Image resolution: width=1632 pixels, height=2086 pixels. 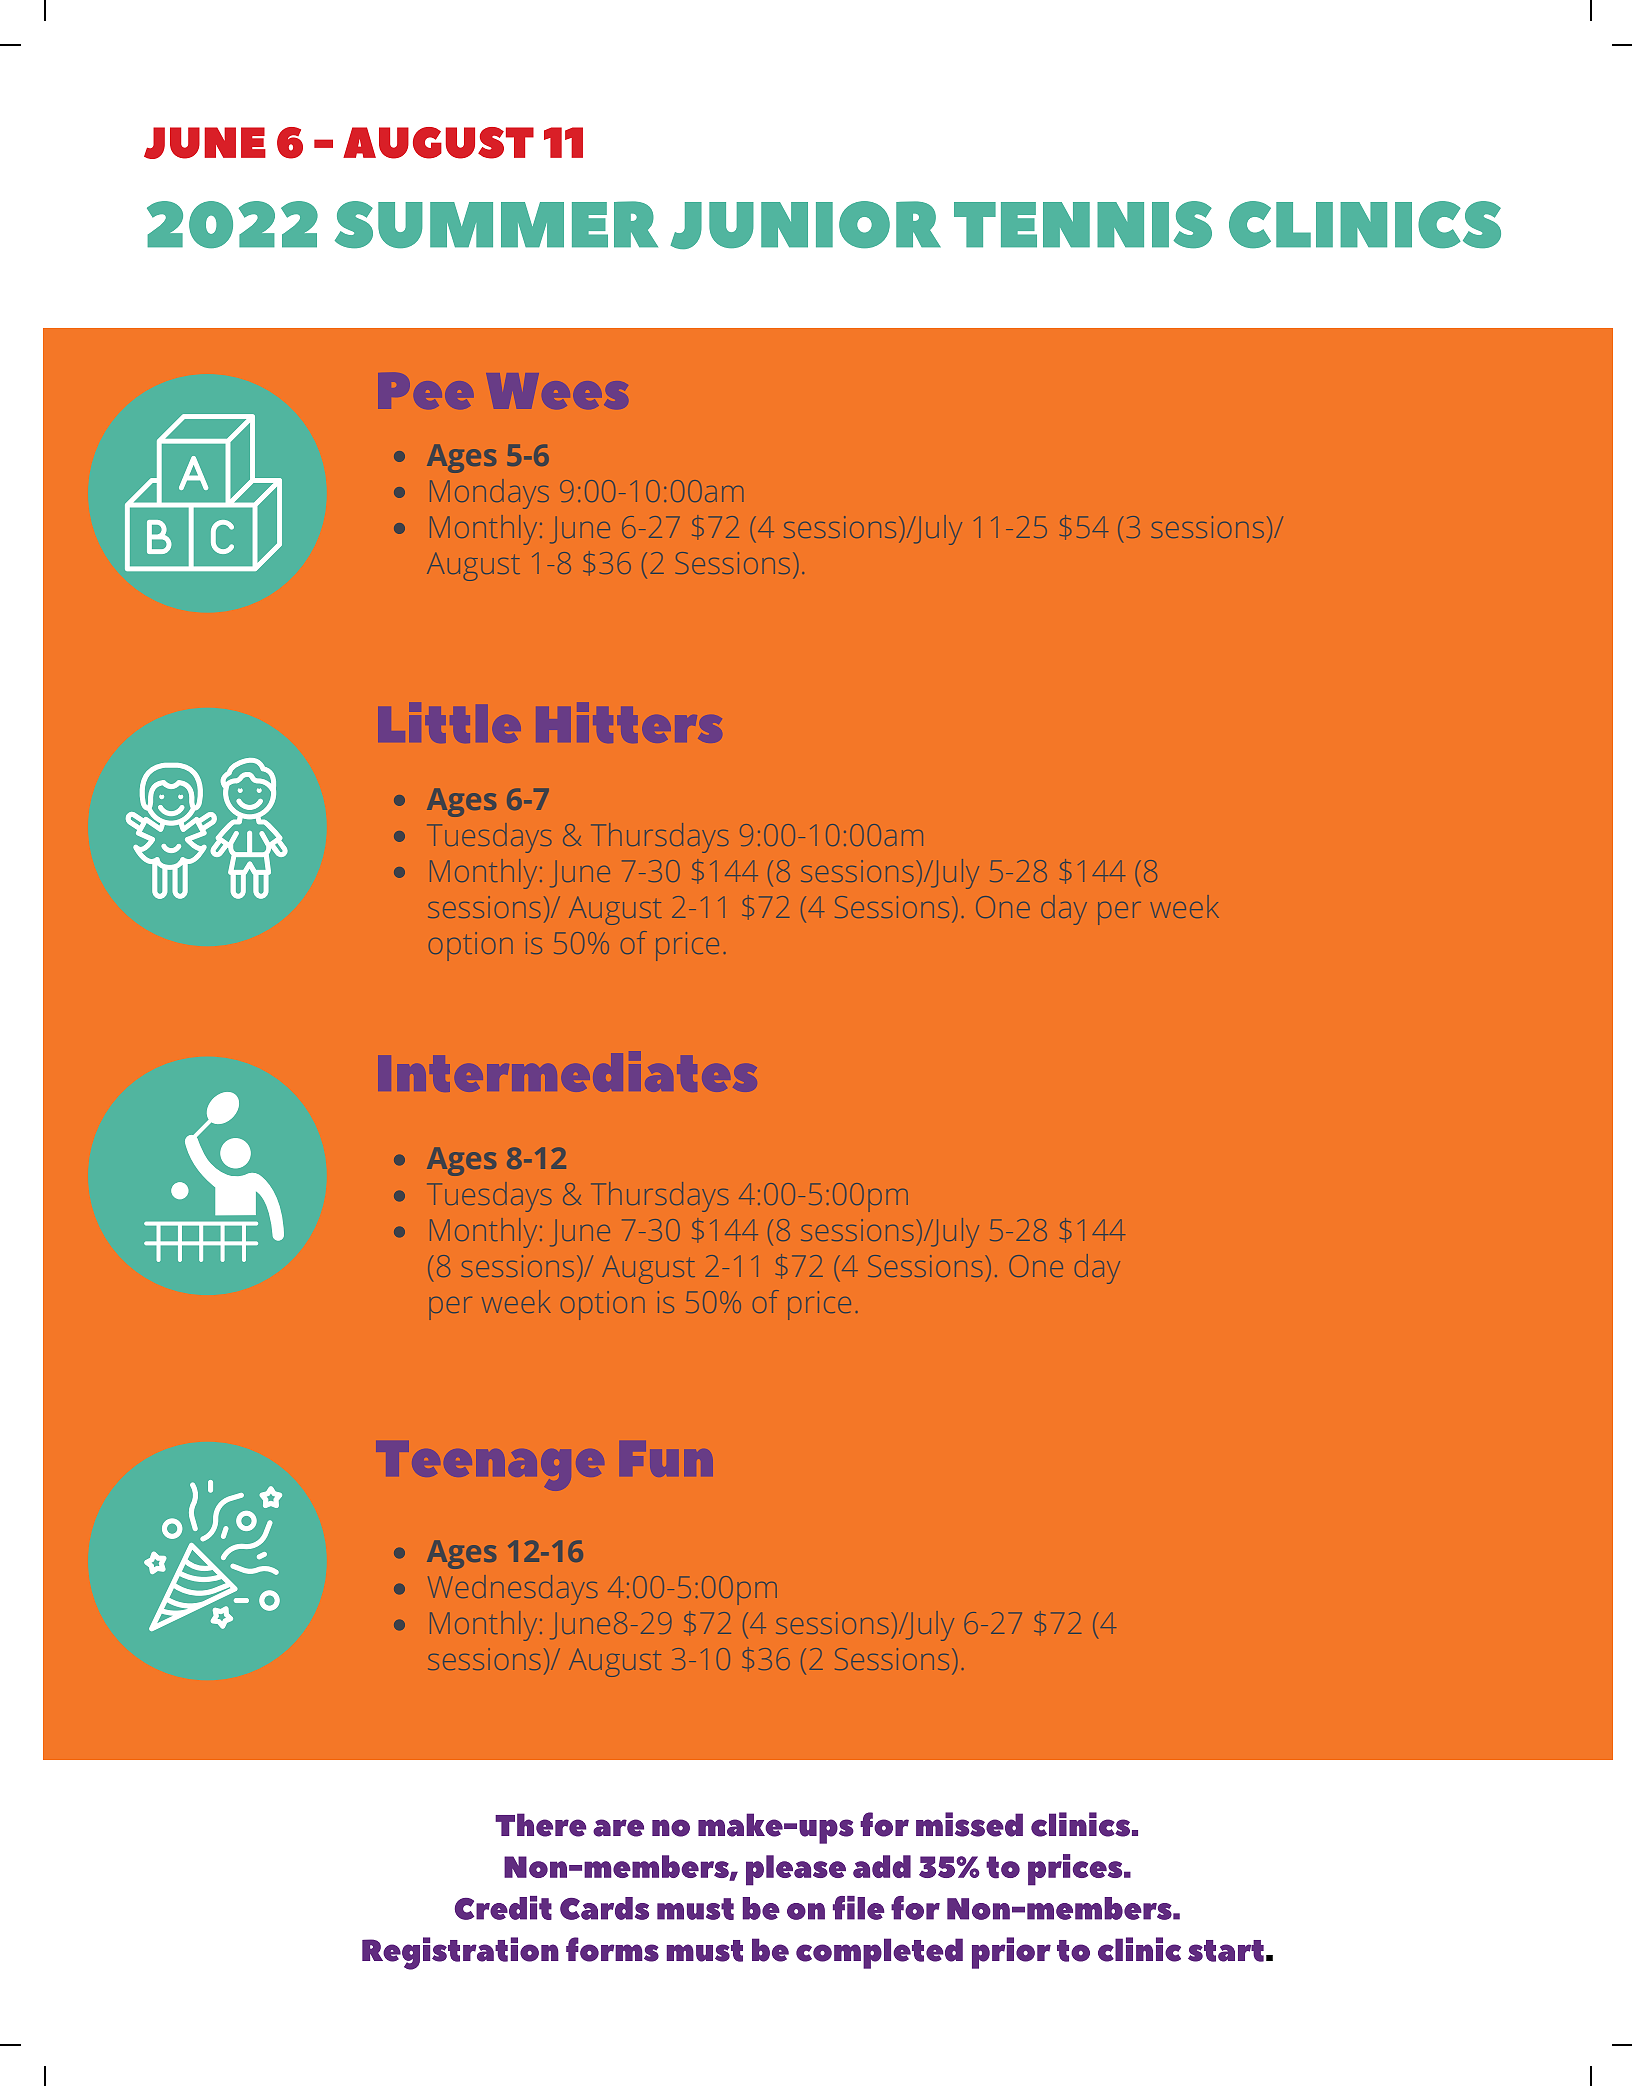 I want to click on TENNIS, so click(x=1083, y=224).
